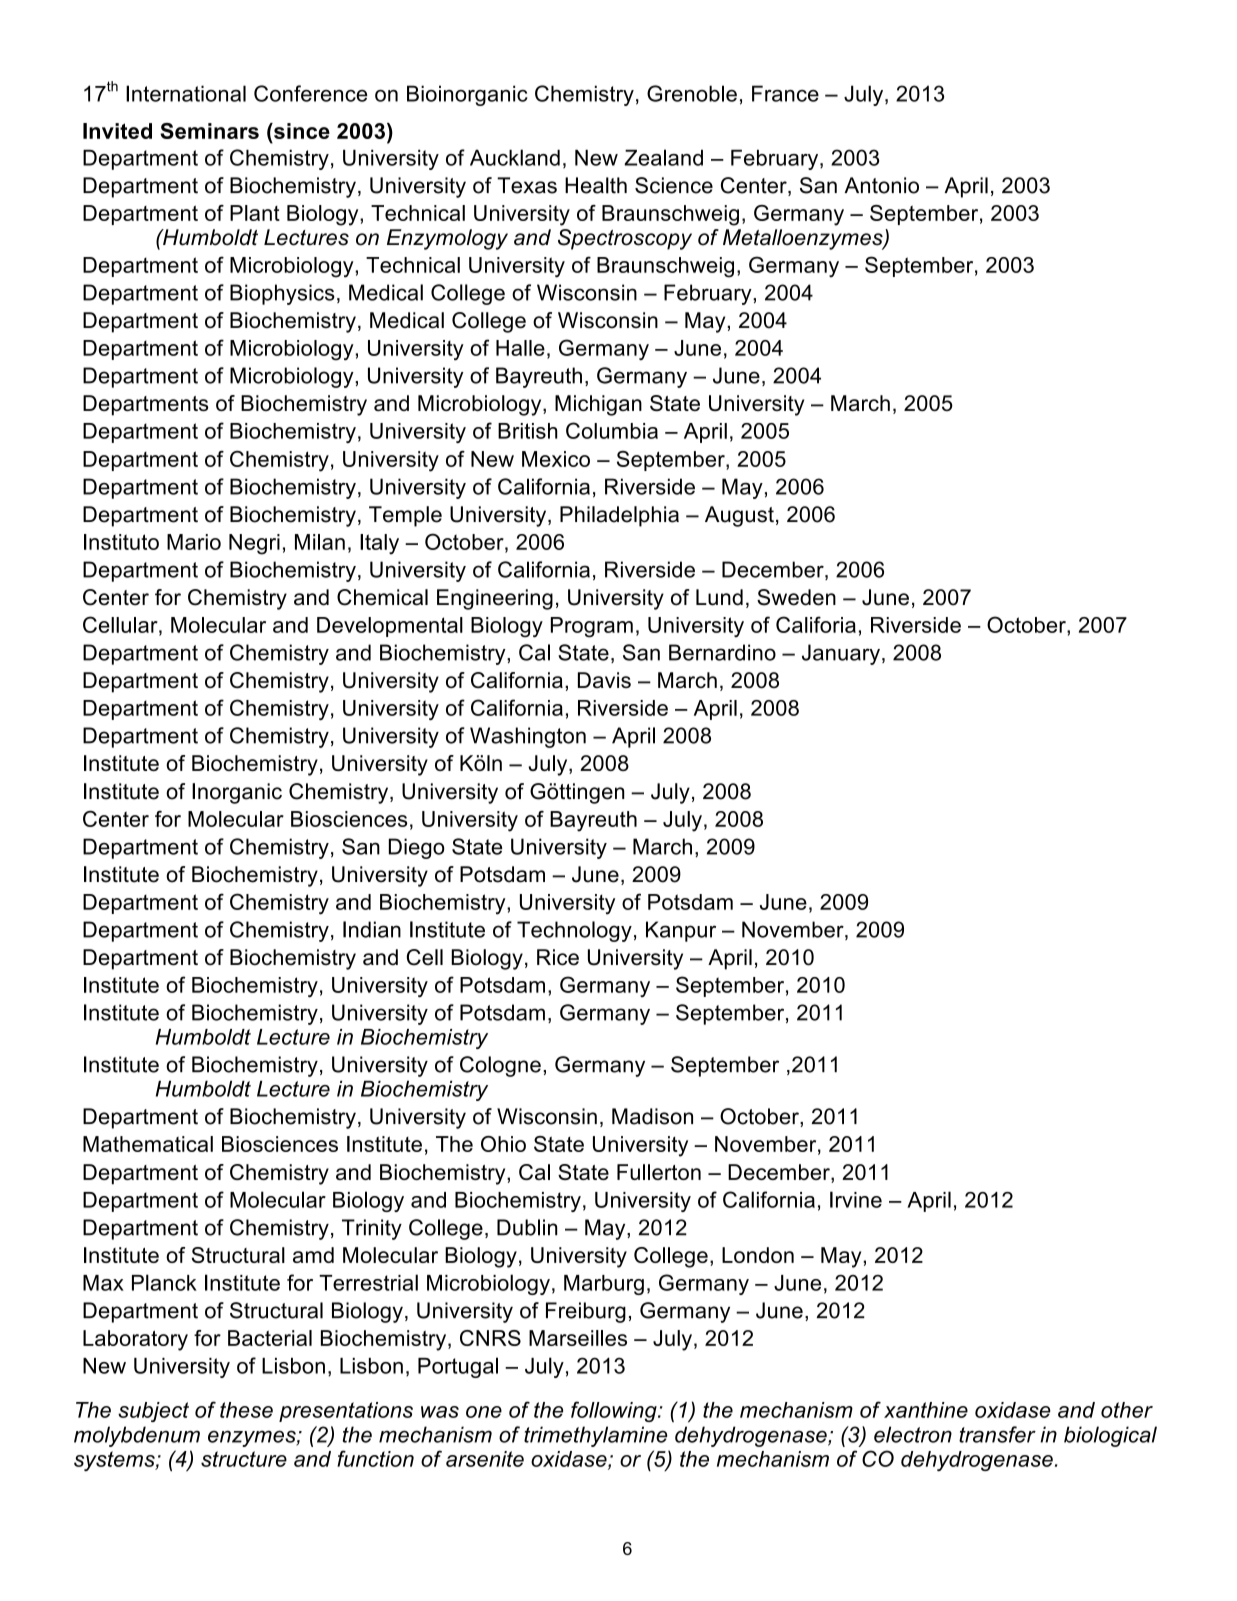  Describe the element at coordinates (615, 1411) in the screenshot. I see `following` at that location.
